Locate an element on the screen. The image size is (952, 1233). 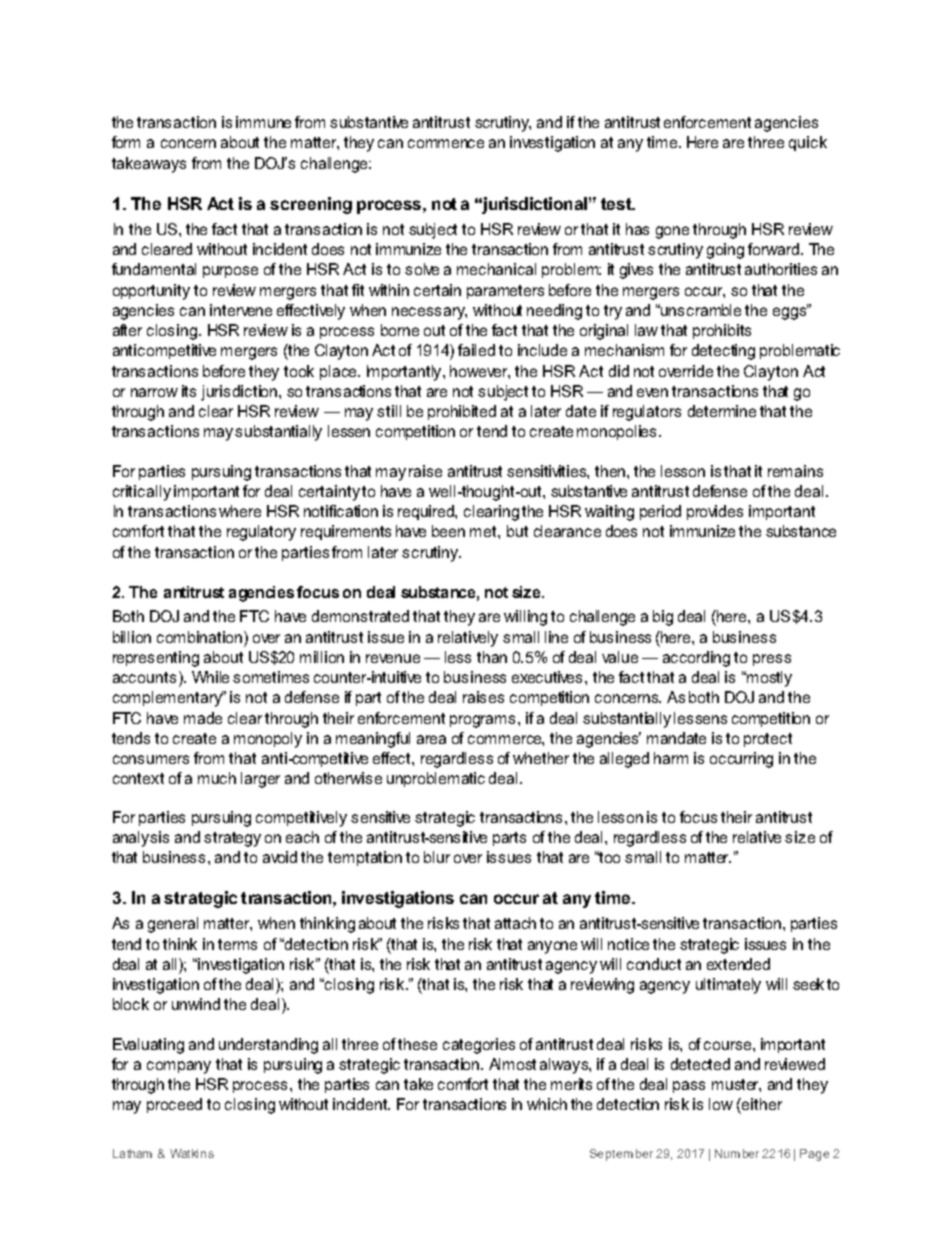
commence is located at coordinates (446, 143).
